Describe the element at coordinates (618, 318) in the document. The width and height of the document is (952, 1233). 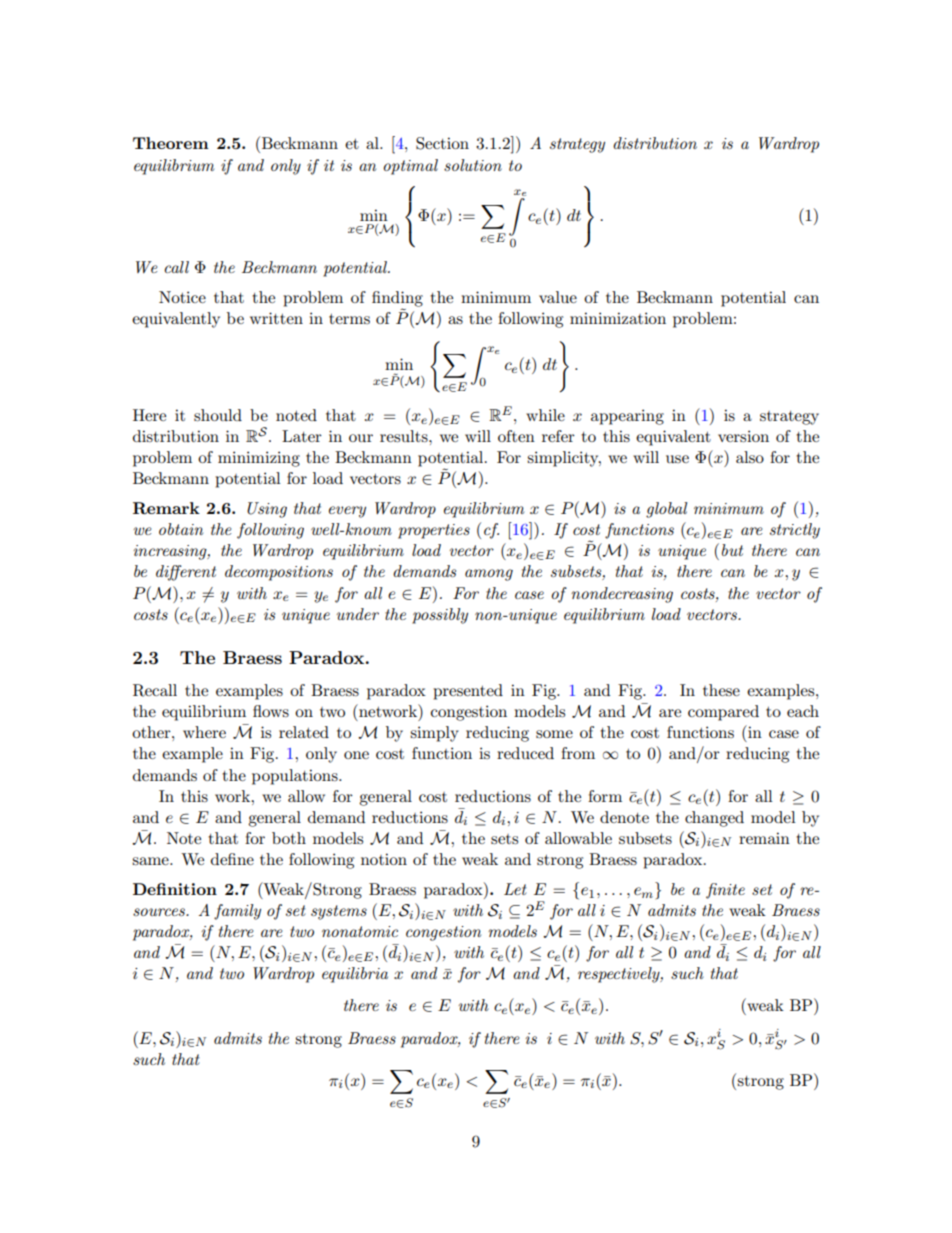
I see `minimization` at that location.
